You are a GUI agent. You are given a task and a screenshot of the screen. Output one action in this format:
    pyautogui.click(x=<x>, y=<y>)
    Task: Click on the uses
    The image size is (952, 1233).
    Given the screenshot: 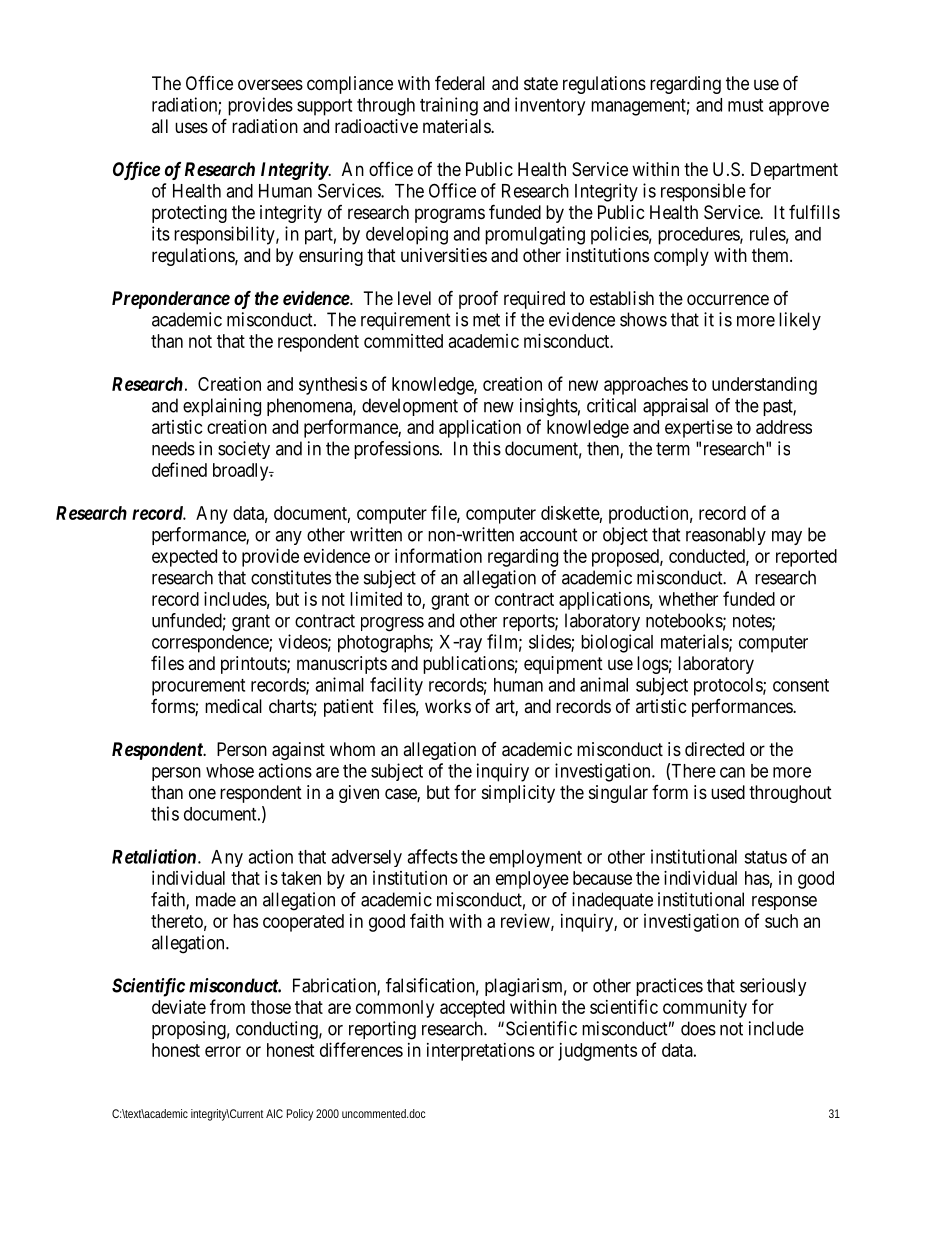 What is the action you would take?
    pyautogui.click(x=191, y=127)
